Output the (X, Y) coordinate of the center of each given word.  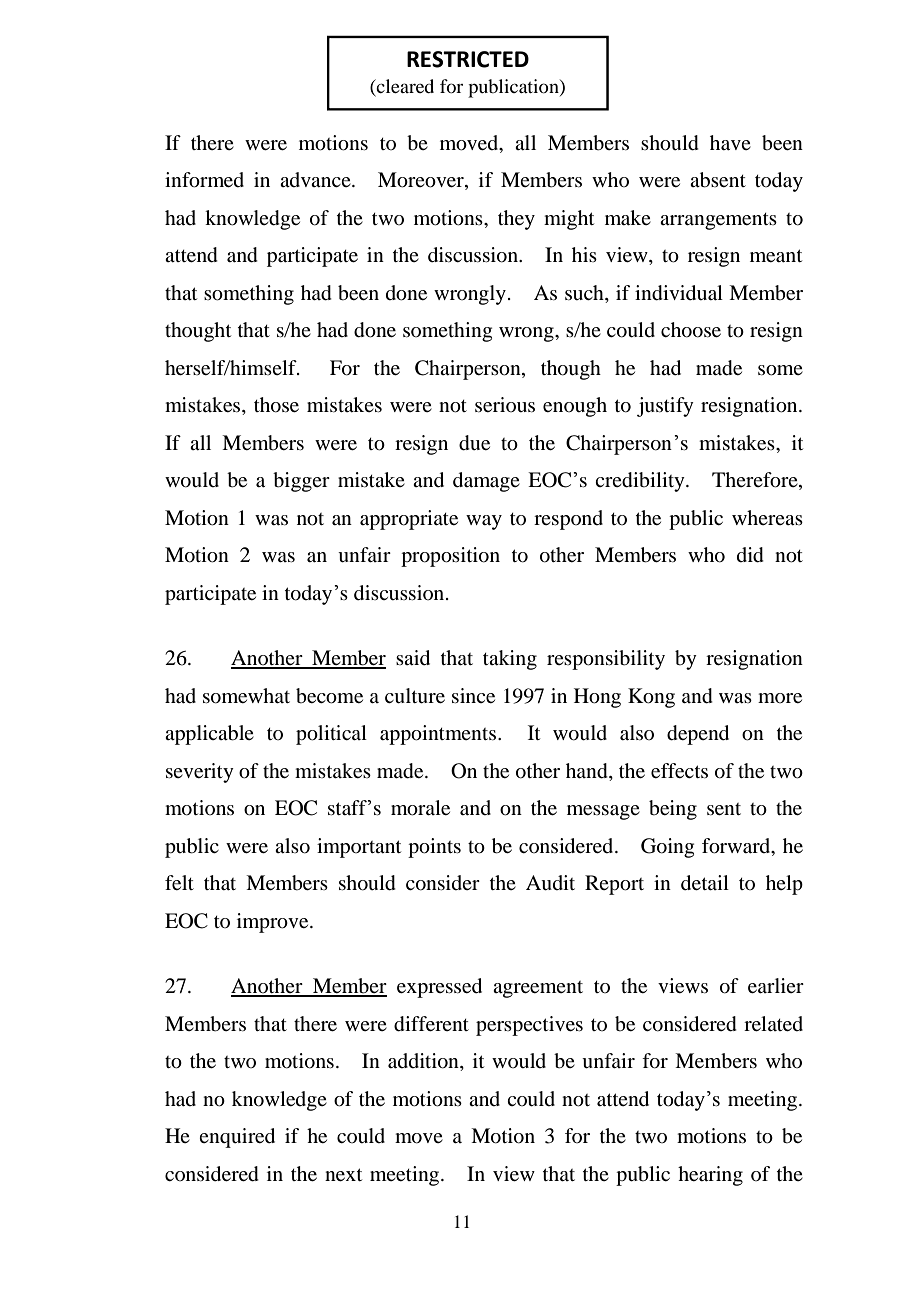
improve (274, 923)
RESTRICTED (468, 59)
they (516, 220)
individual (679, 293)
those (276, 405)
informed (204, 180)
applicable (209, 735)
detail (705, 883)
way (484, 522)
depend (698, 735)
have (730, 143)
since (473, 695)
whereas (767, 517)
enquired (237, 1138)
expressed (439, 988)
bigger (301, 482)
